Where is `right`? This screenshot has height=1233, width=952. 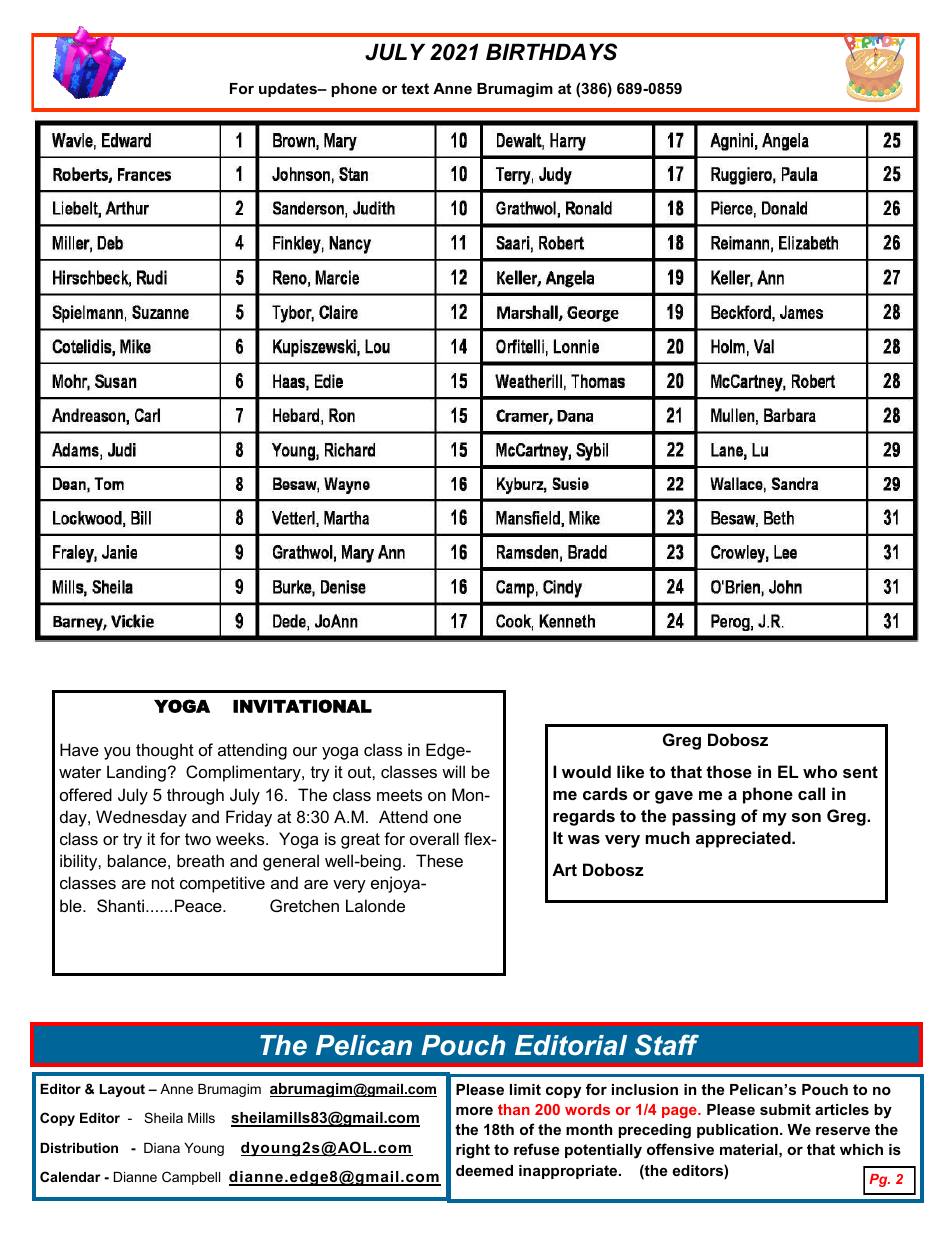
right is located at coordinates (473, 1151).
